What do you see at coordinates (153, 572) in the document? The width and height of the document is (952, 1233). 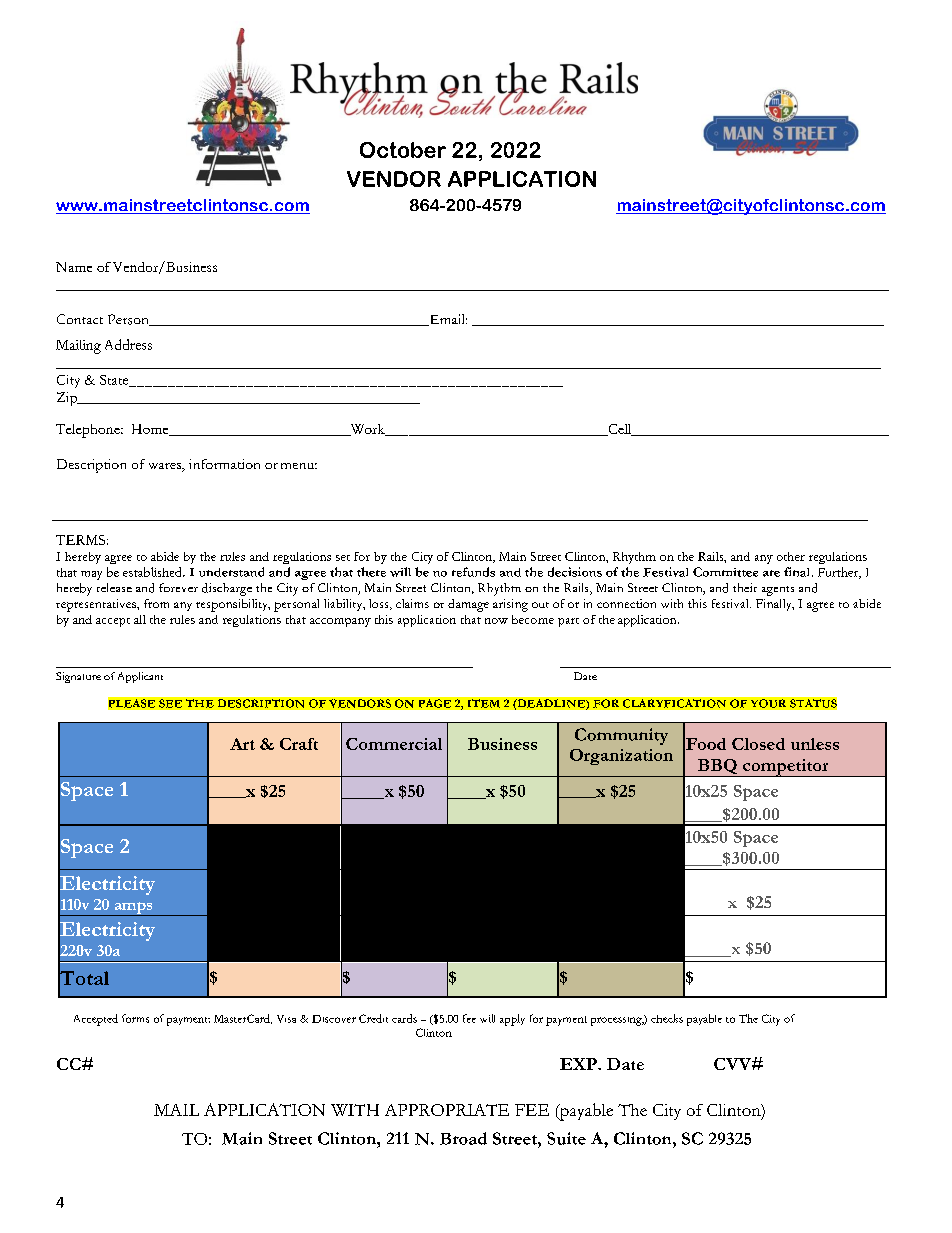 I see `established` at bounding box center [153, 572].
